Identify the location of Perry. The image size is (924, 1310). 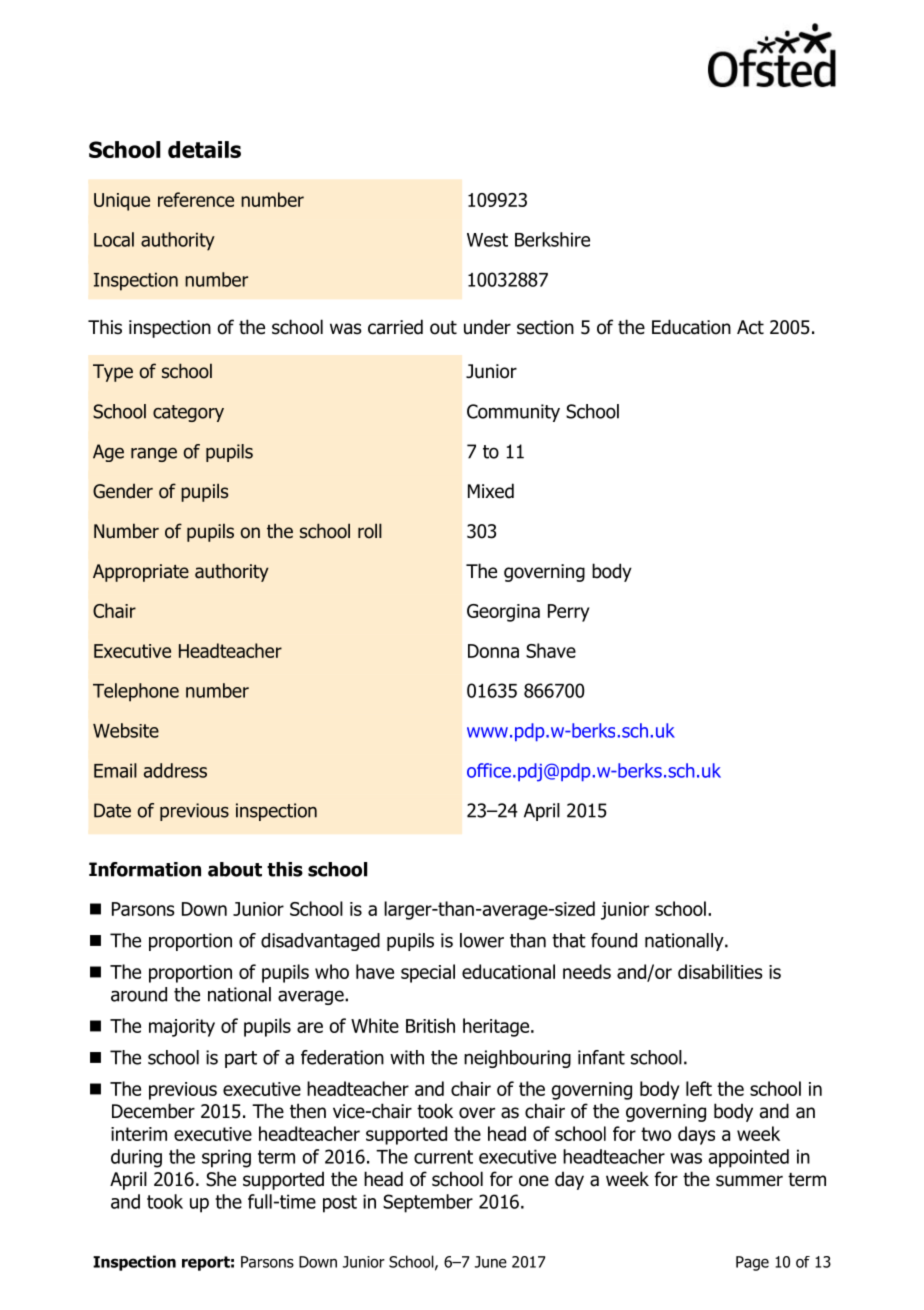
(569, 613).
